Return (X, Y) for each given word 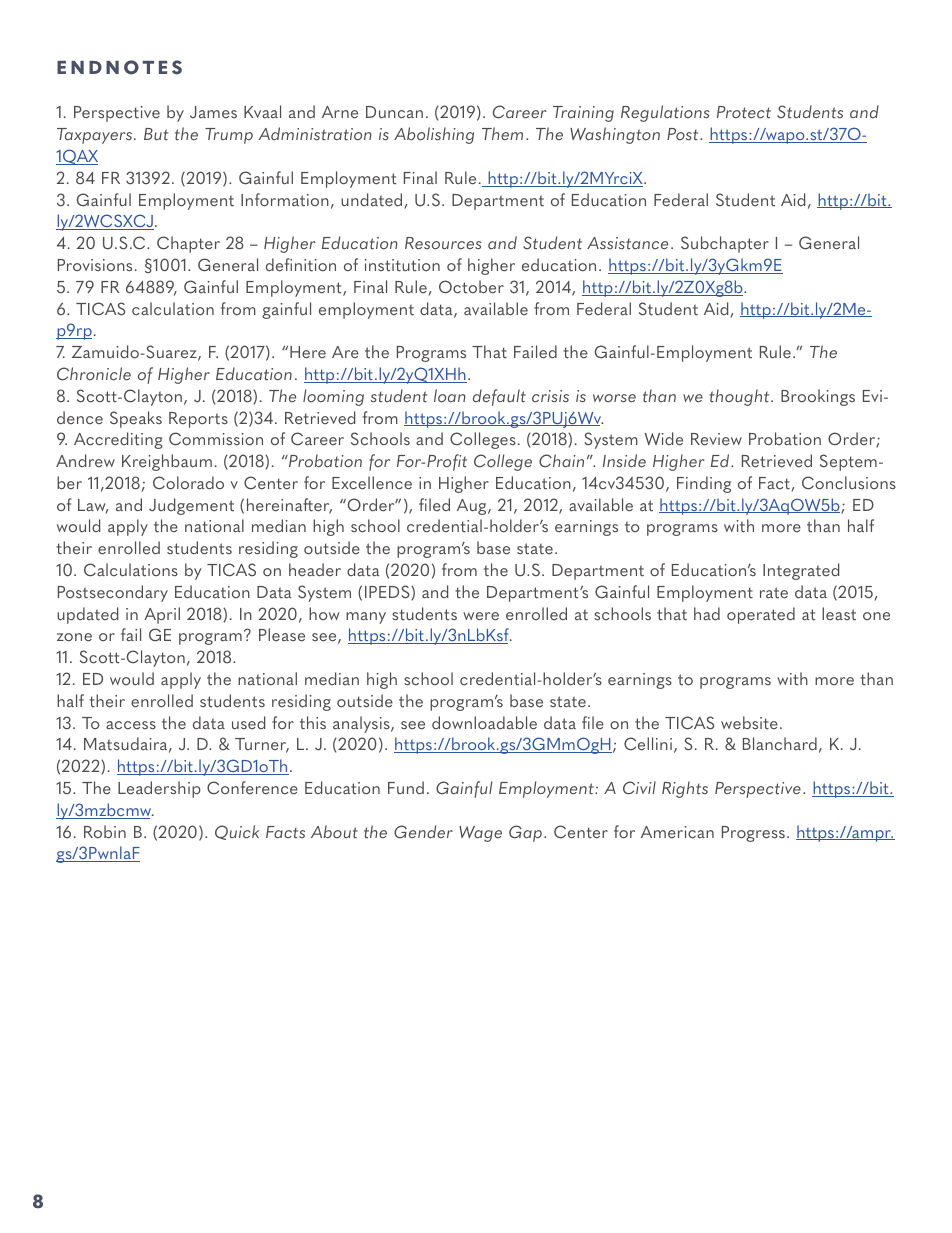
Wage (480, 834)
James (213, 112)
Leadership (159, 789)
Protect (744, 112)
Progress (753, 834)
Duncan (394, 112)
